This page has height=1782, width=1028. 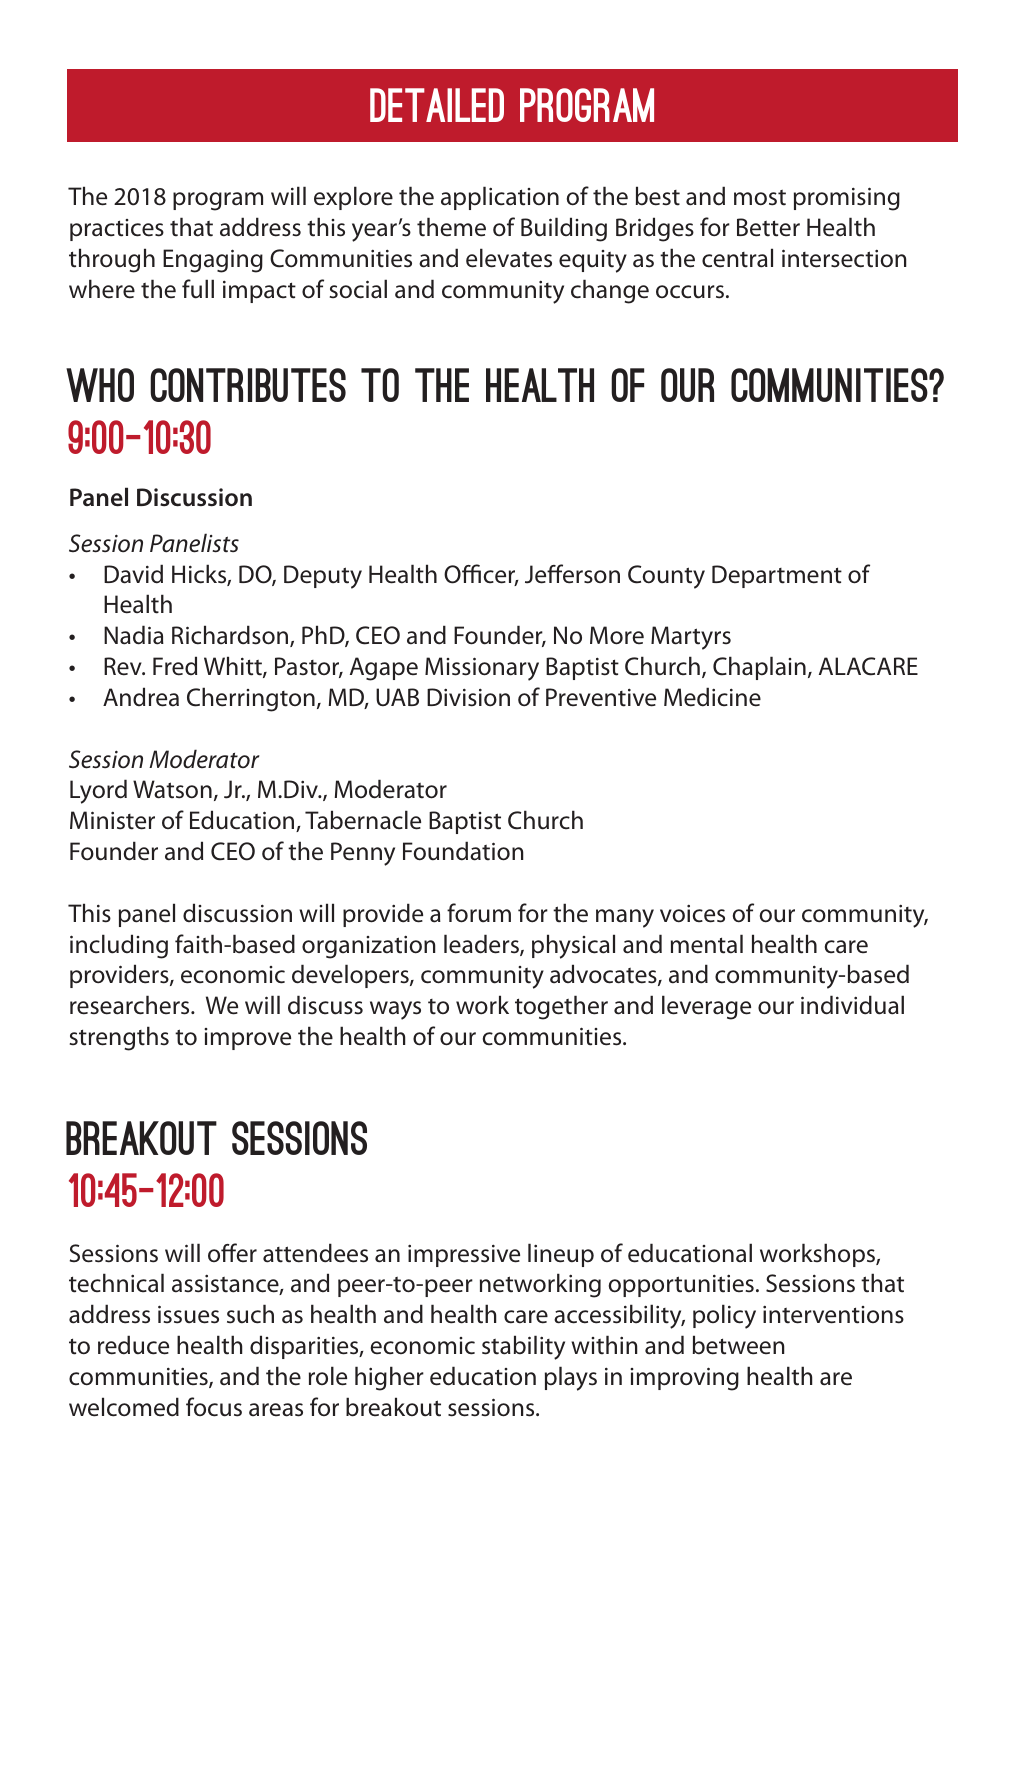 What do you see at coordinates (214, 1407) in the page?
I see `focus` at bounding box center [214, 1407].
